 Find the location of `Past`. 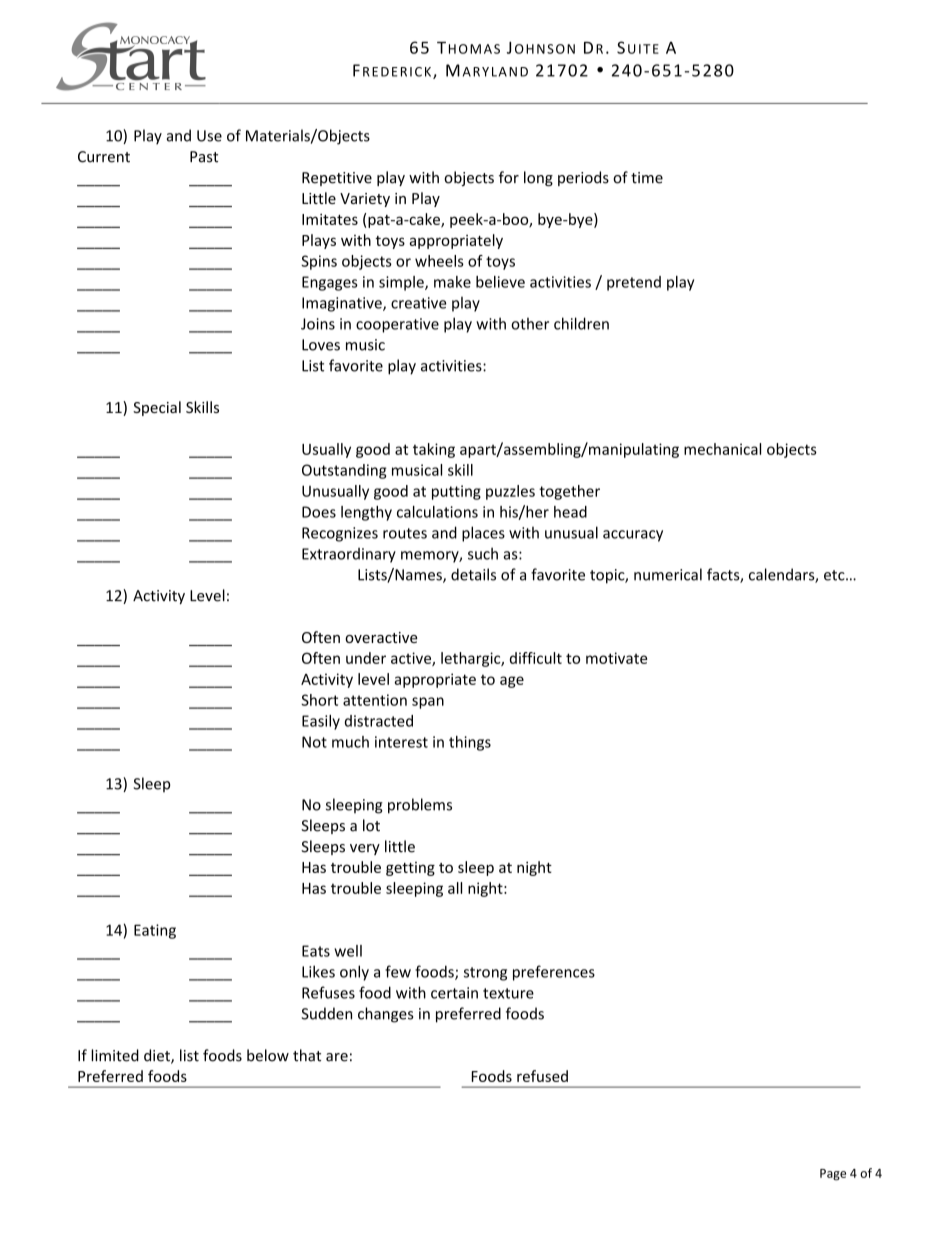

Past is located at coordinates (204, 157).
